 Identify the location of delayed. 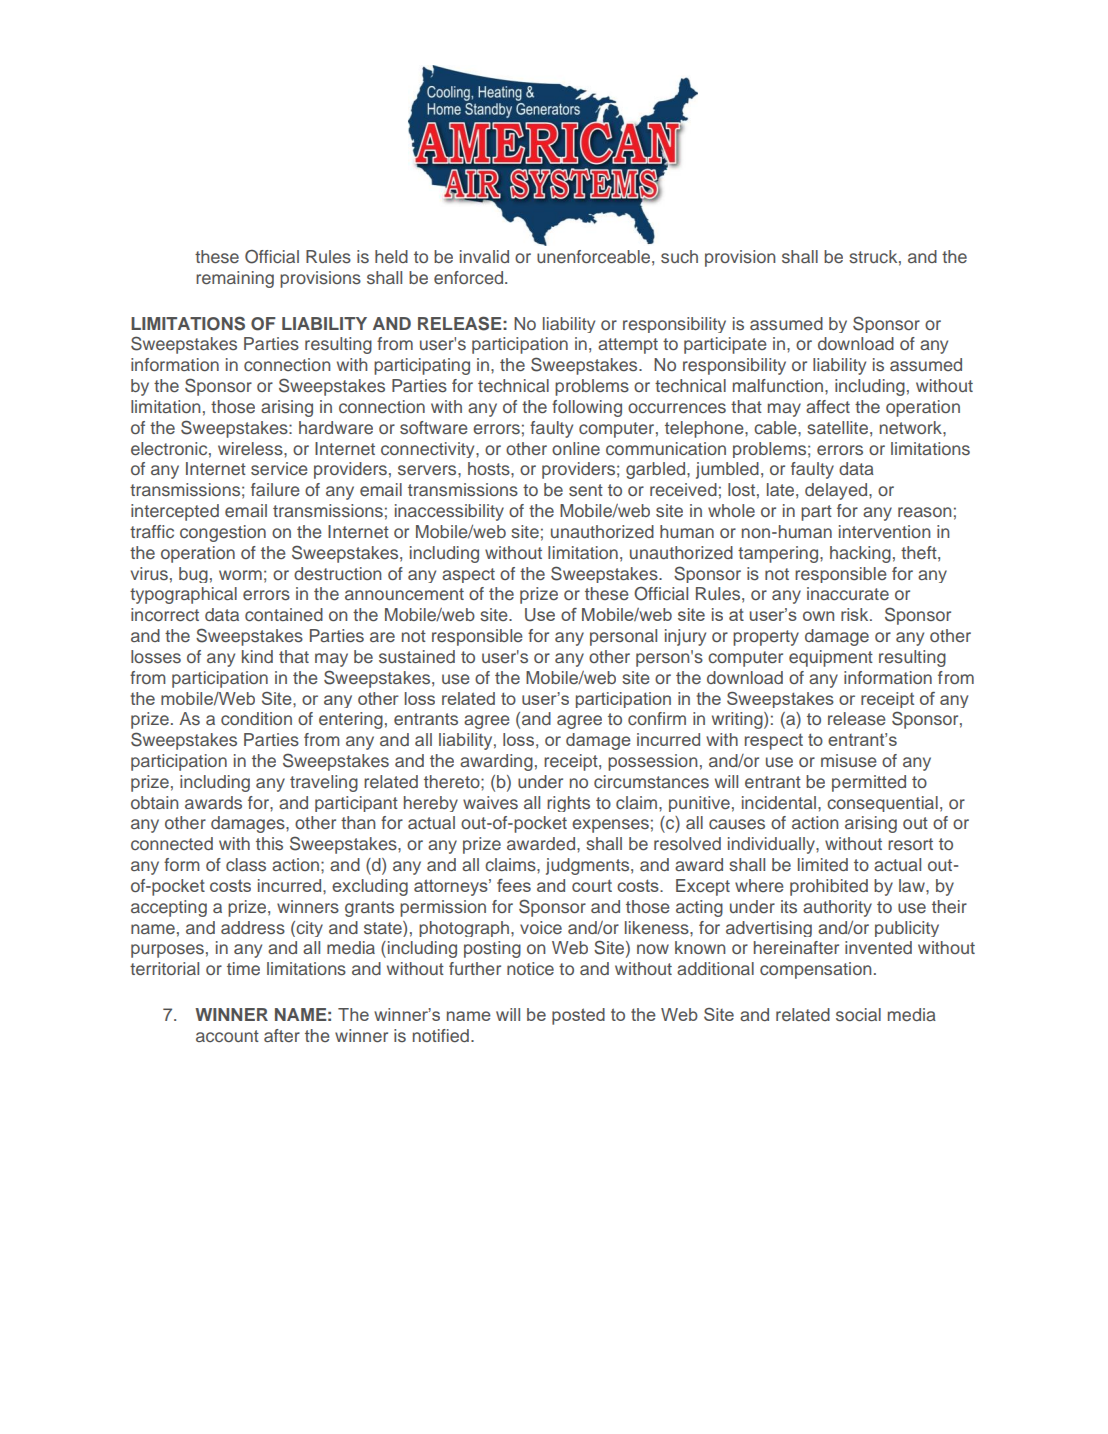
(837, 491).
